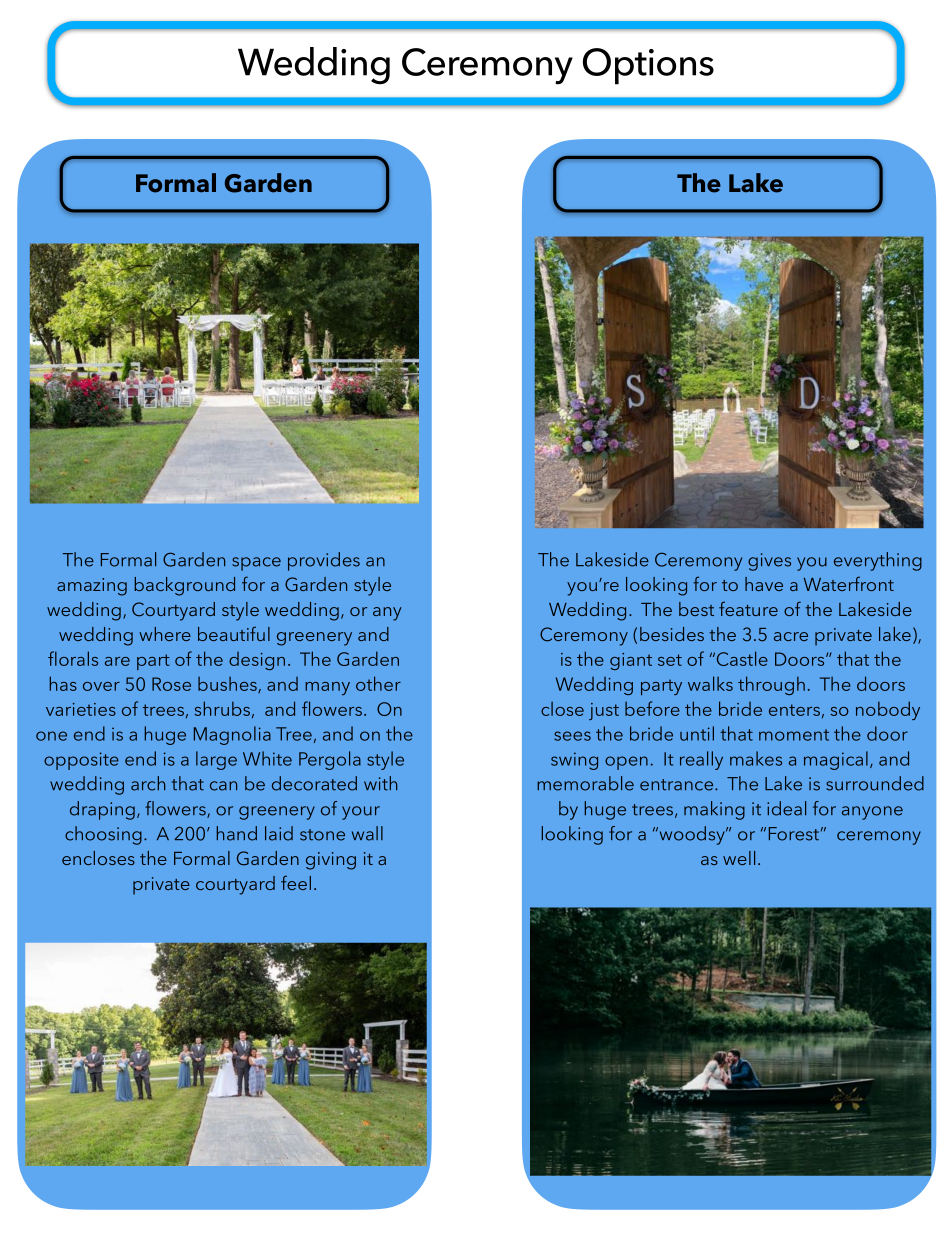 The image size is (952, 1233). I want to click on provides, so click(324, 561).
